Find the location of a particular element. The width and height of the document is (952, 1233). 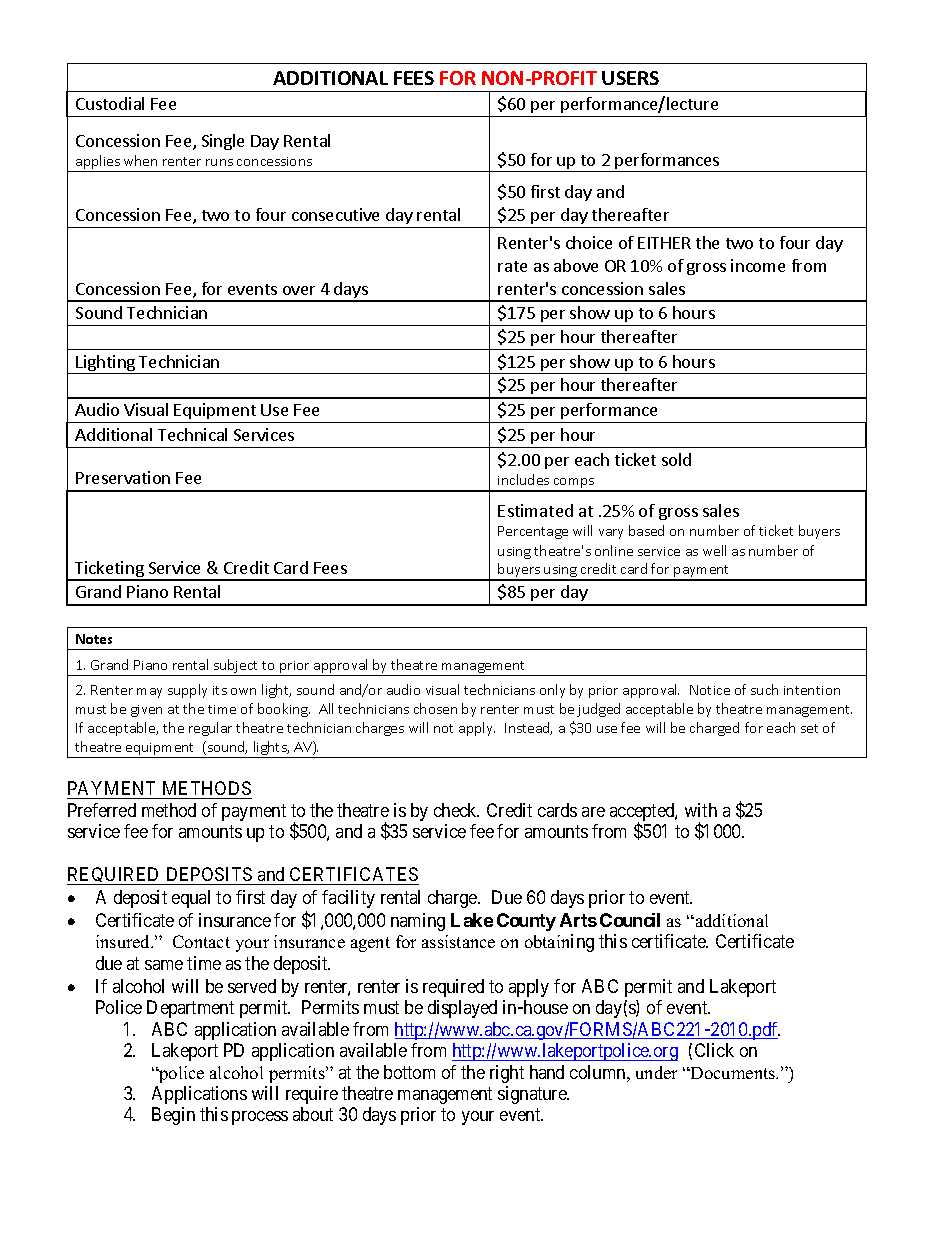

Technical is located at coordinates (192, 434).
